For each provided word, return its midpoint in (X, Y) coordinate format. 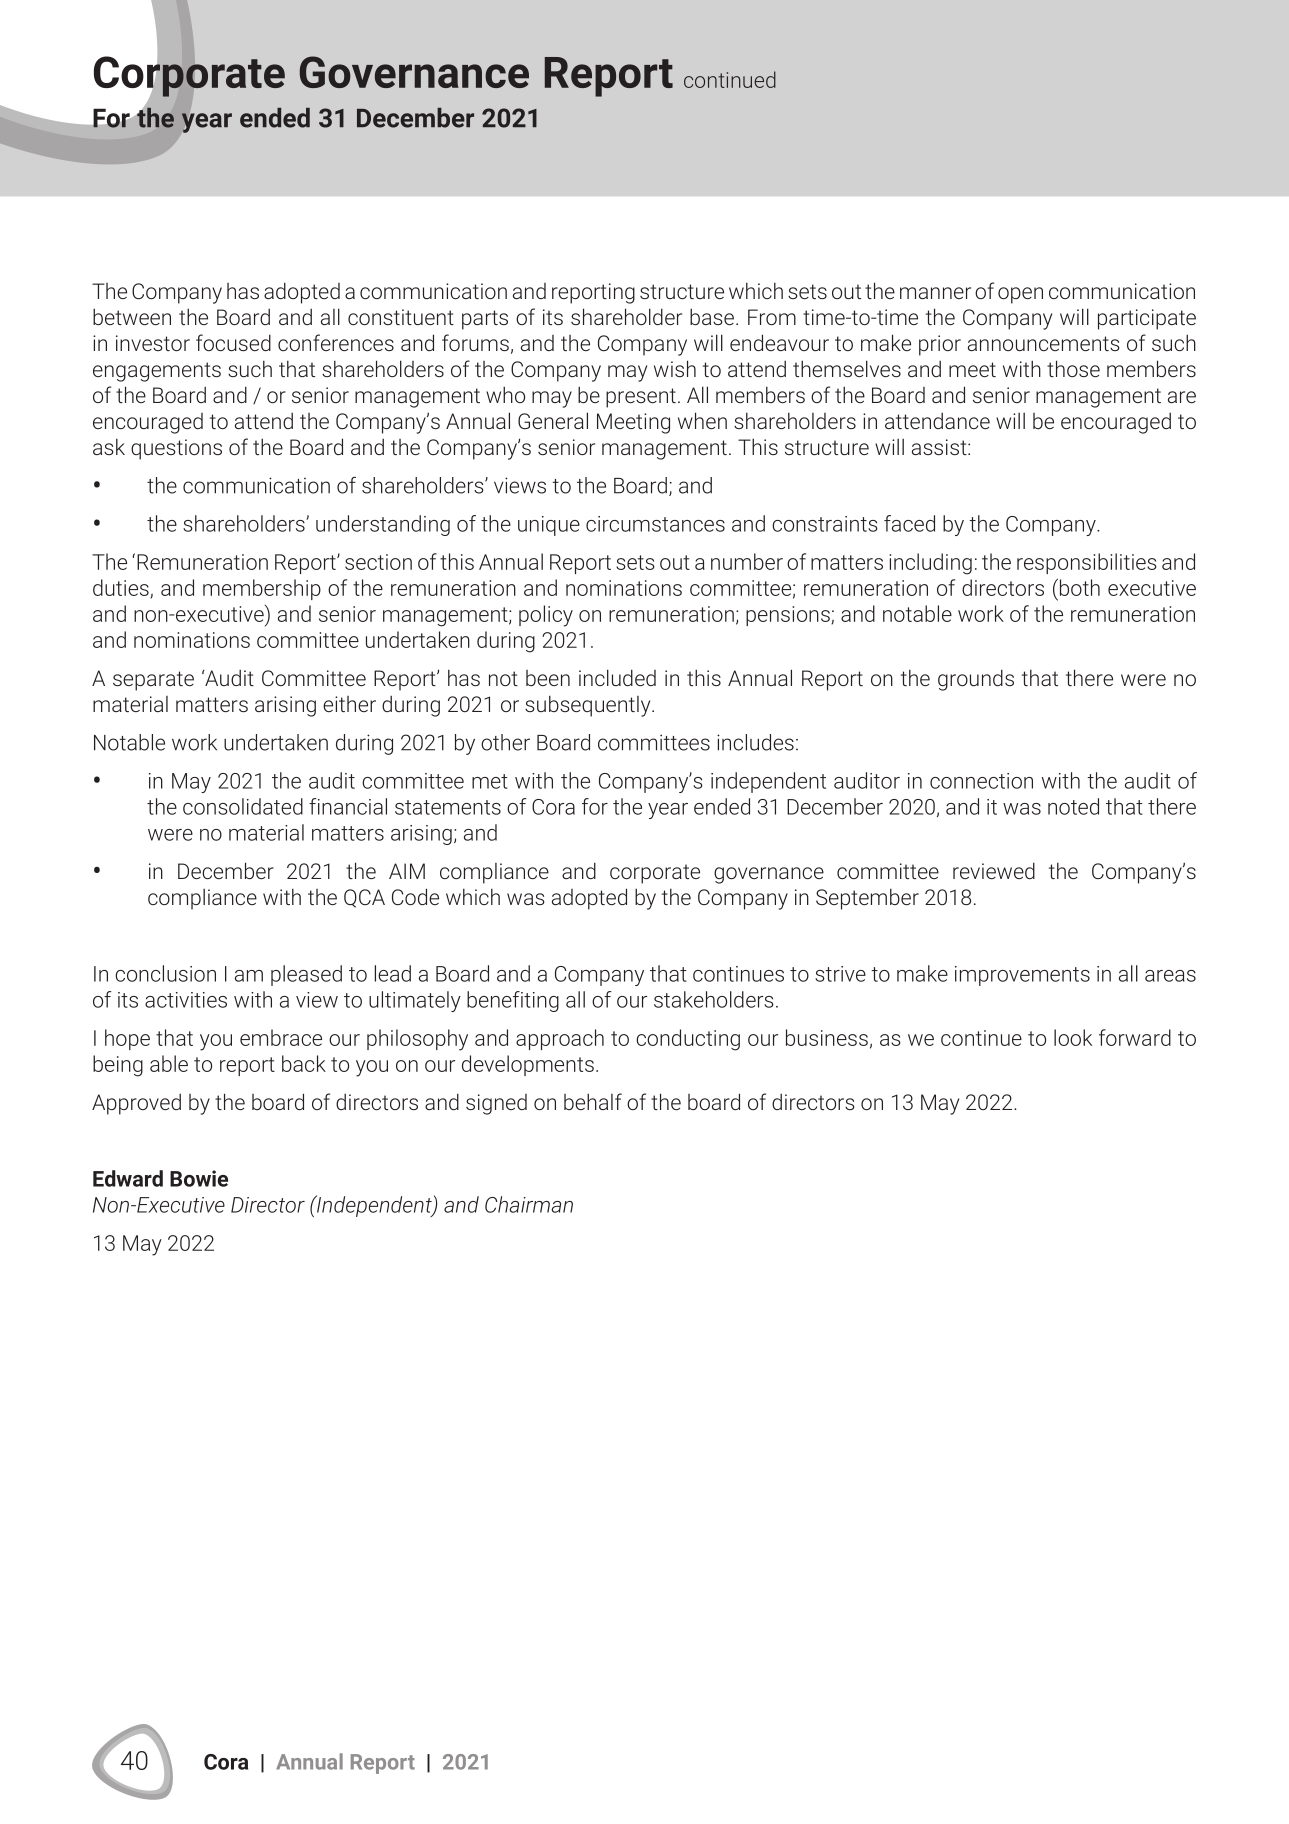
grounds (976, 680)
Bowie (199, 1178)
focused (233, 342)
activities (186, 1000)
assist (940, 447)
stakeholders (714, 999)
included (617, 677)
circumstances (655, 524)
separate (153, 681)
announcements (1043, 343)
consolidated (243, 806)
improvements (1022, 976)
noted (1073, 806)
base (712, 316)
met (490, 781)
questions (176, 449)
